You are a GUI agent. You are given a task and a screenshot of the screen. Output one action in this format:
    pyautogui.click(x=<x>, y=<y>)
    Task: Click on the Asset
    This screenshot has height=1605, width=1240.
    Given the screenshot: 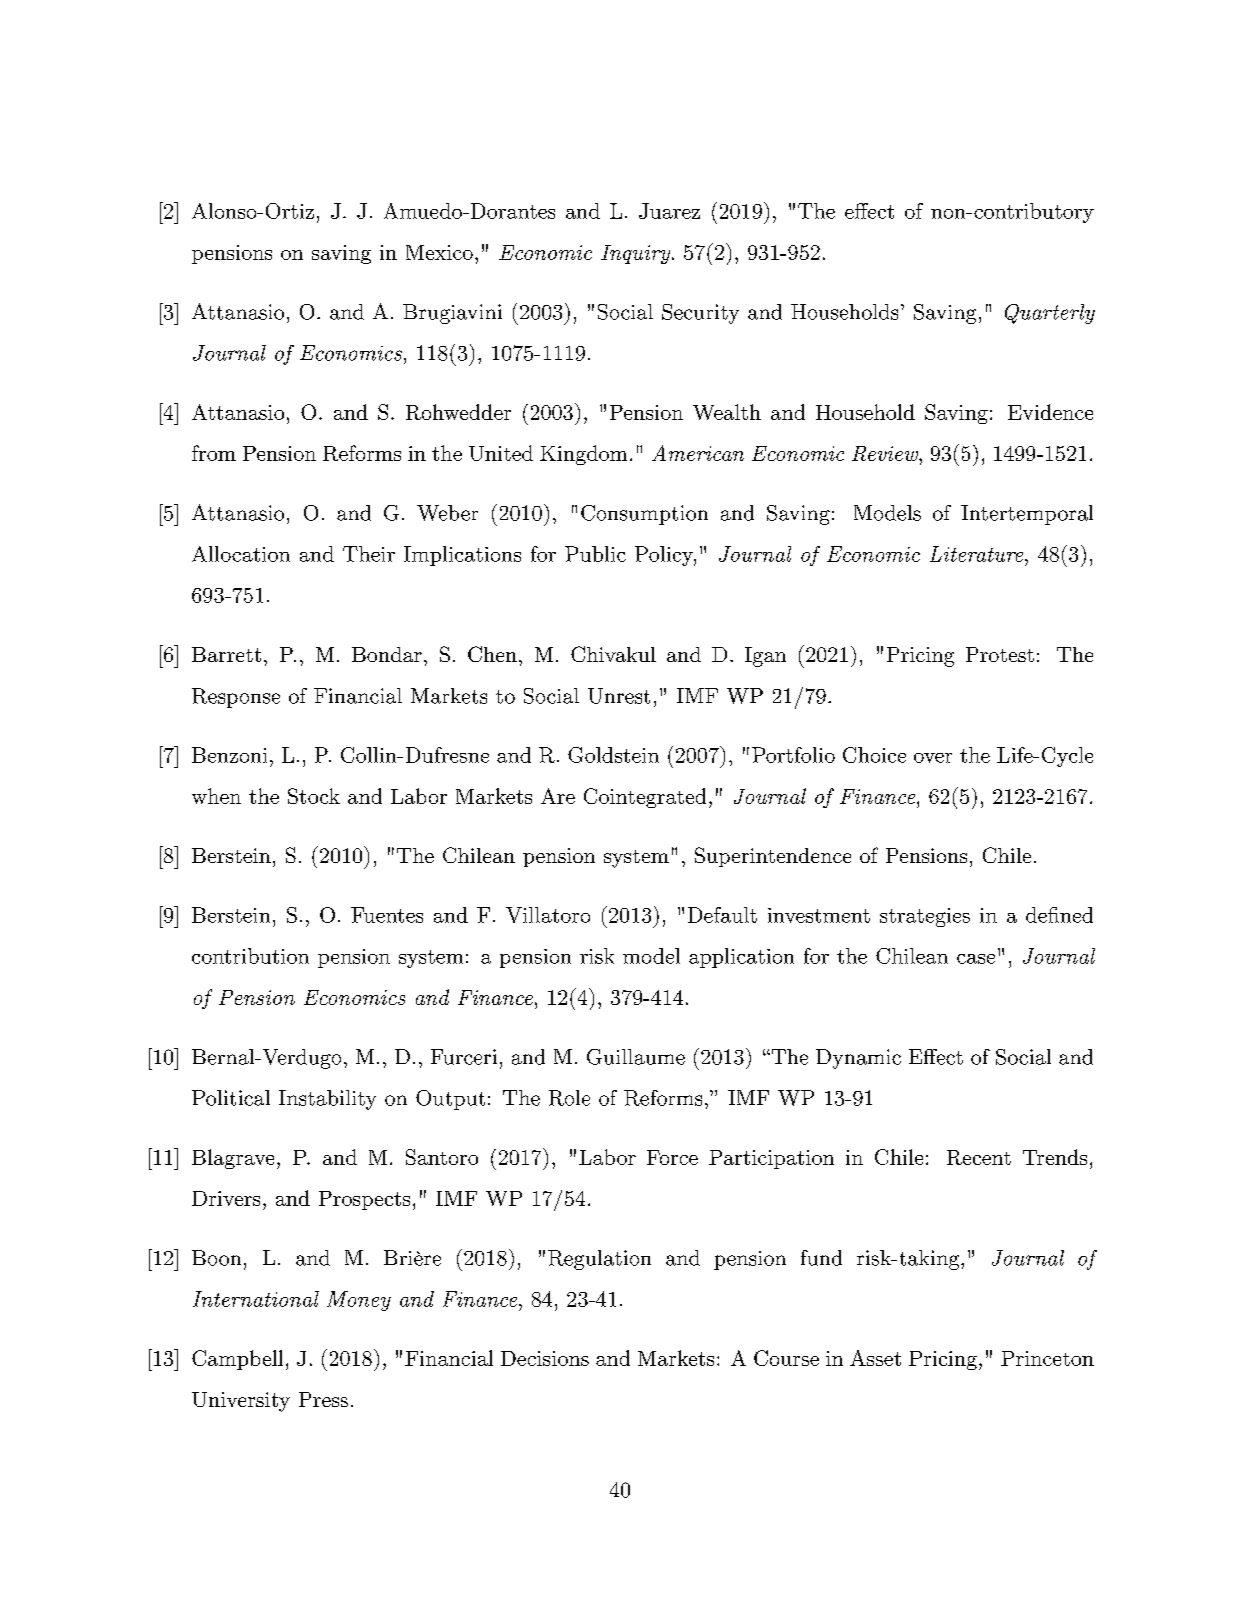 What is the action you would take?
    pyautogui.click(x=875, y=1358)
